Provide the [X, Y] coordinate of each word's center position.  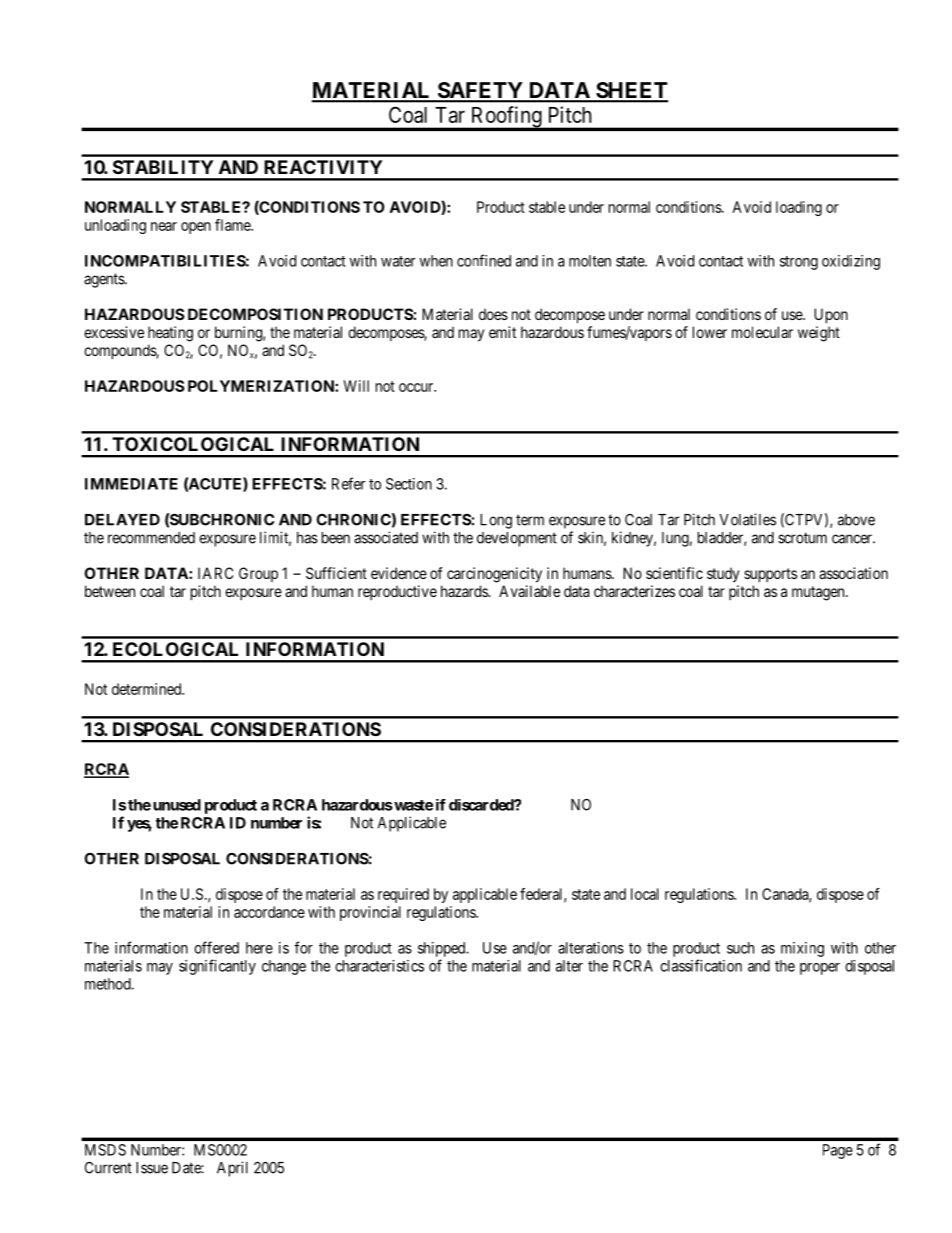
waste [412, 805]
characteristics [379, 966]
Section [409, 484]
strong [799, 263]
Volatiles [747, 519]
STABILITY [163, 167]
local [645, 894]
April [232, 1169]
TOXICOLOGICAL [193, 444]
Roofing [506, 118]
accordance [269, 912]
